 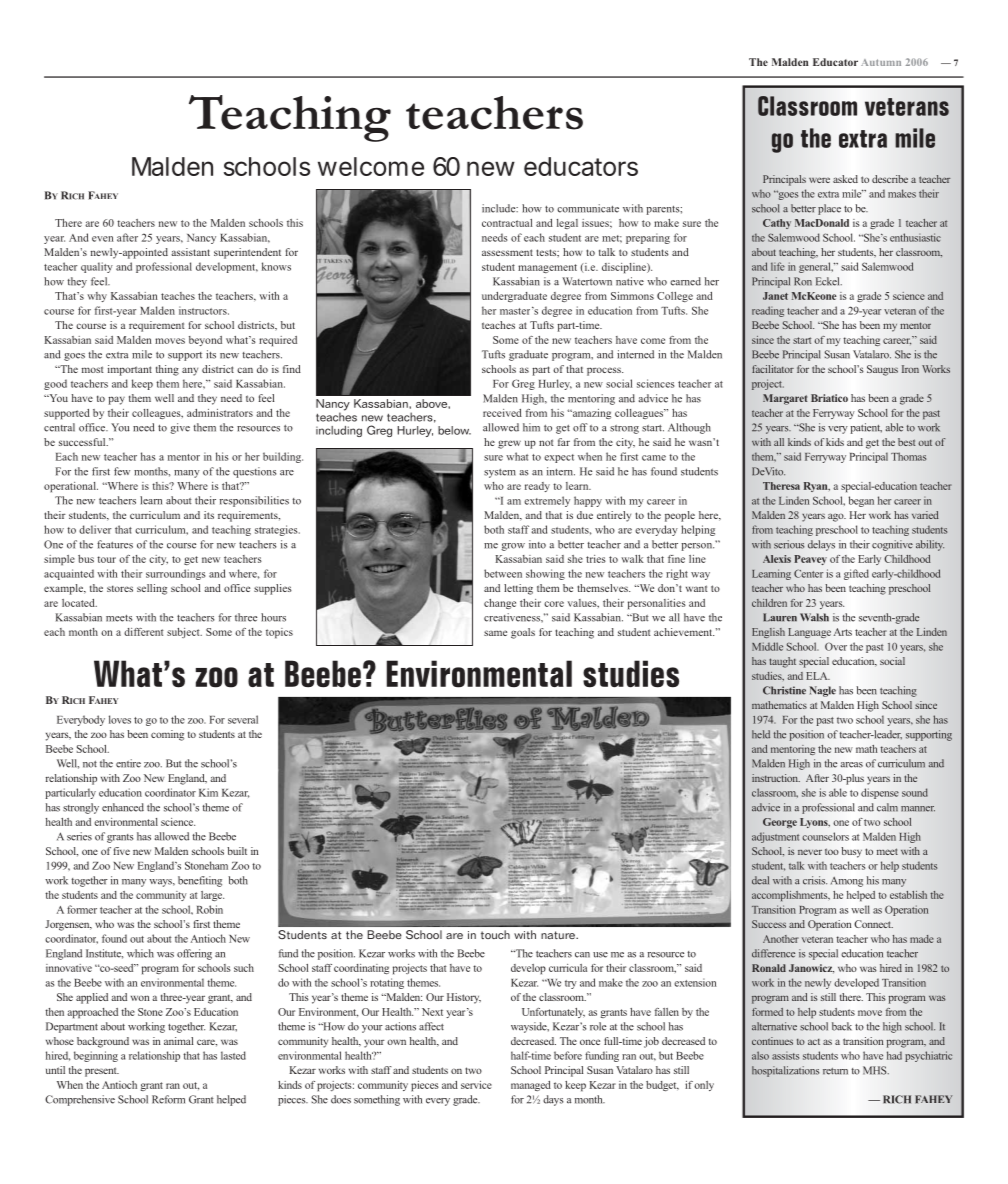 I want to click on same, so click(x=495, y=633).
